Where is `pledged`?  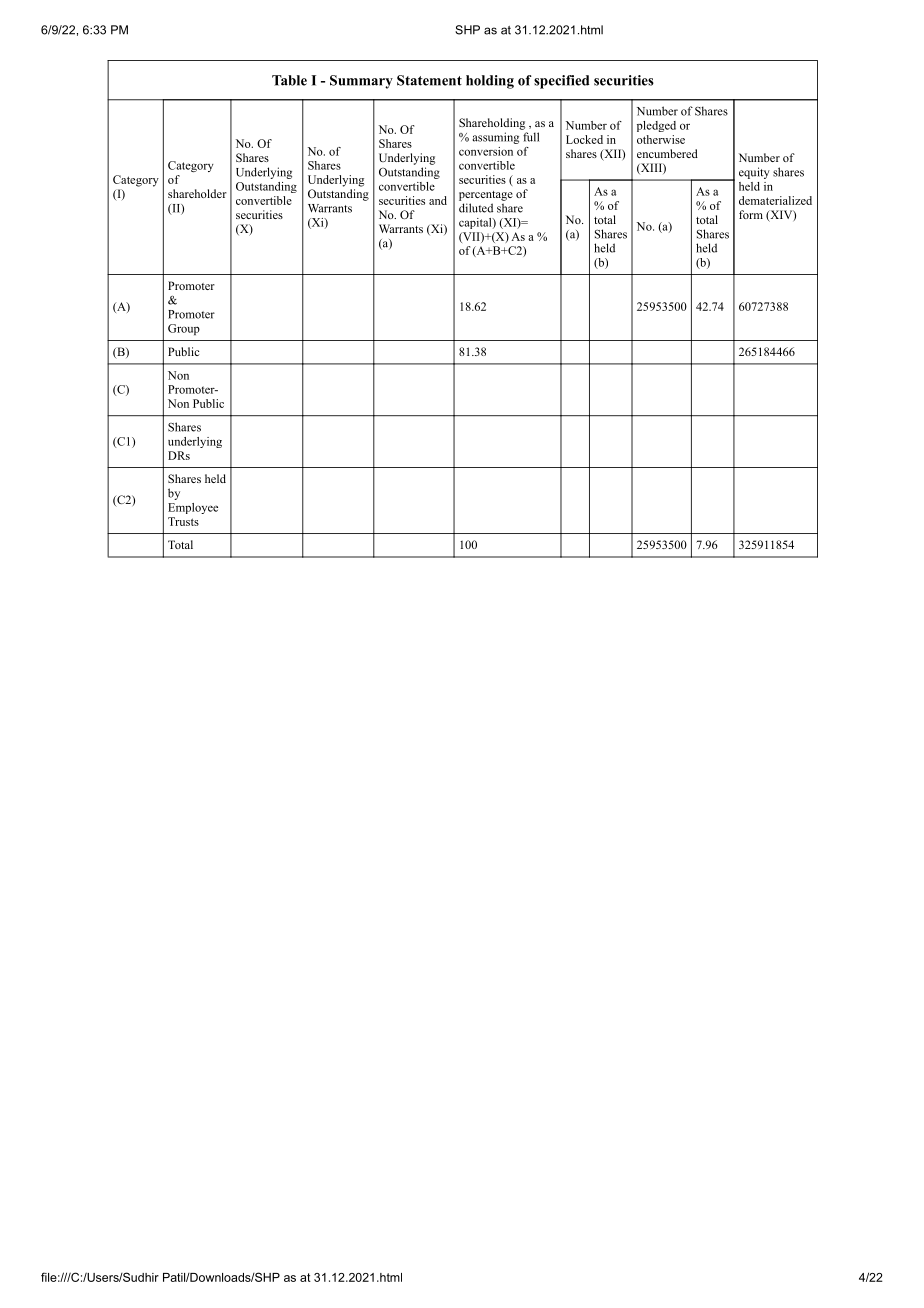 pledged is located at coordinates (656, 126).
